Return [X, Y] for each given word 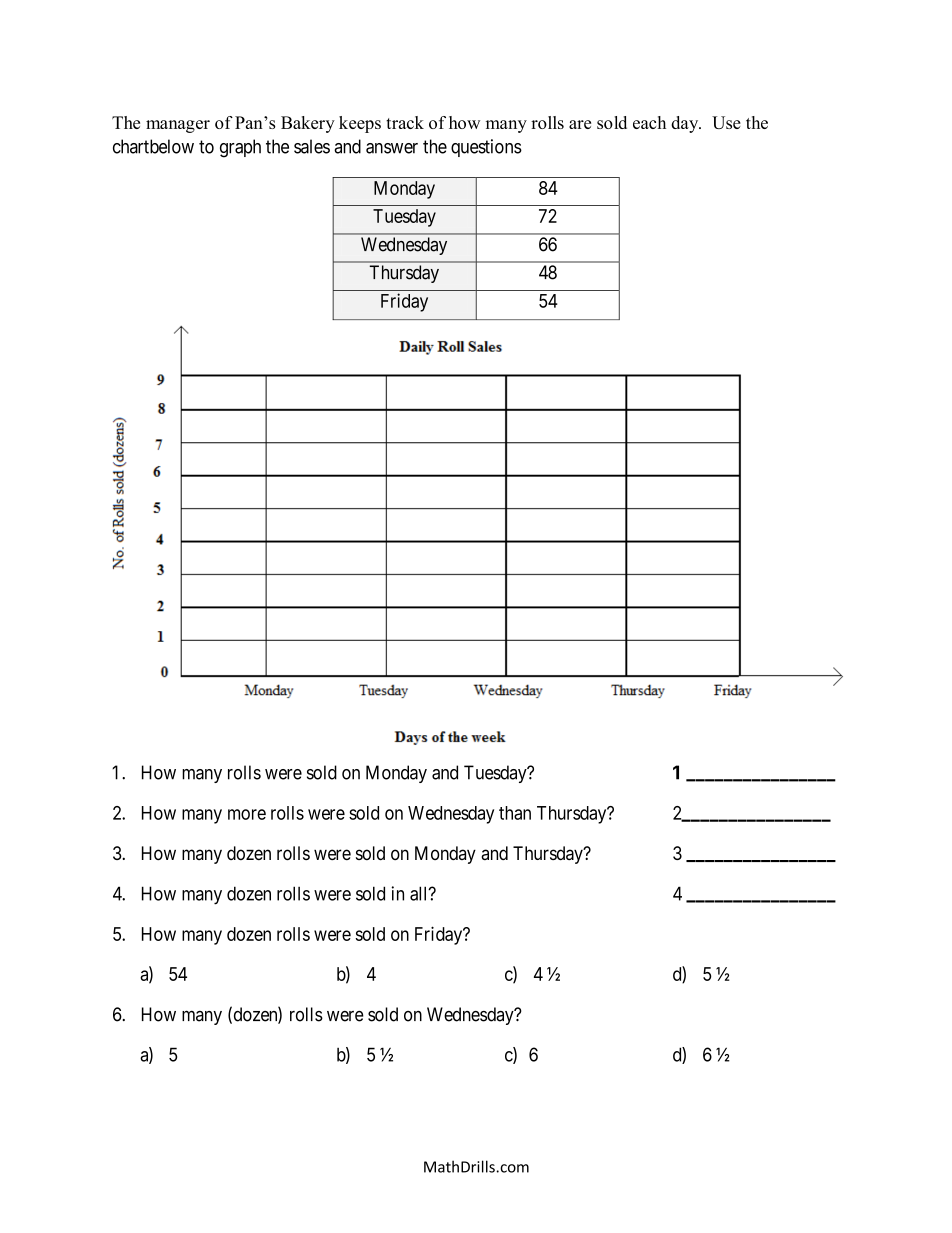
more [247, 814]
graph [240, 148]
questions [486, 148]
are [580, 124]
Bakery [308, 124]
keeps [360, 124]
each [649, 122]
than [515, 813]
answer [392, 148]
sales [312, 146]
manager [178, 126]
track [405, 122]
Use [726, 122]
